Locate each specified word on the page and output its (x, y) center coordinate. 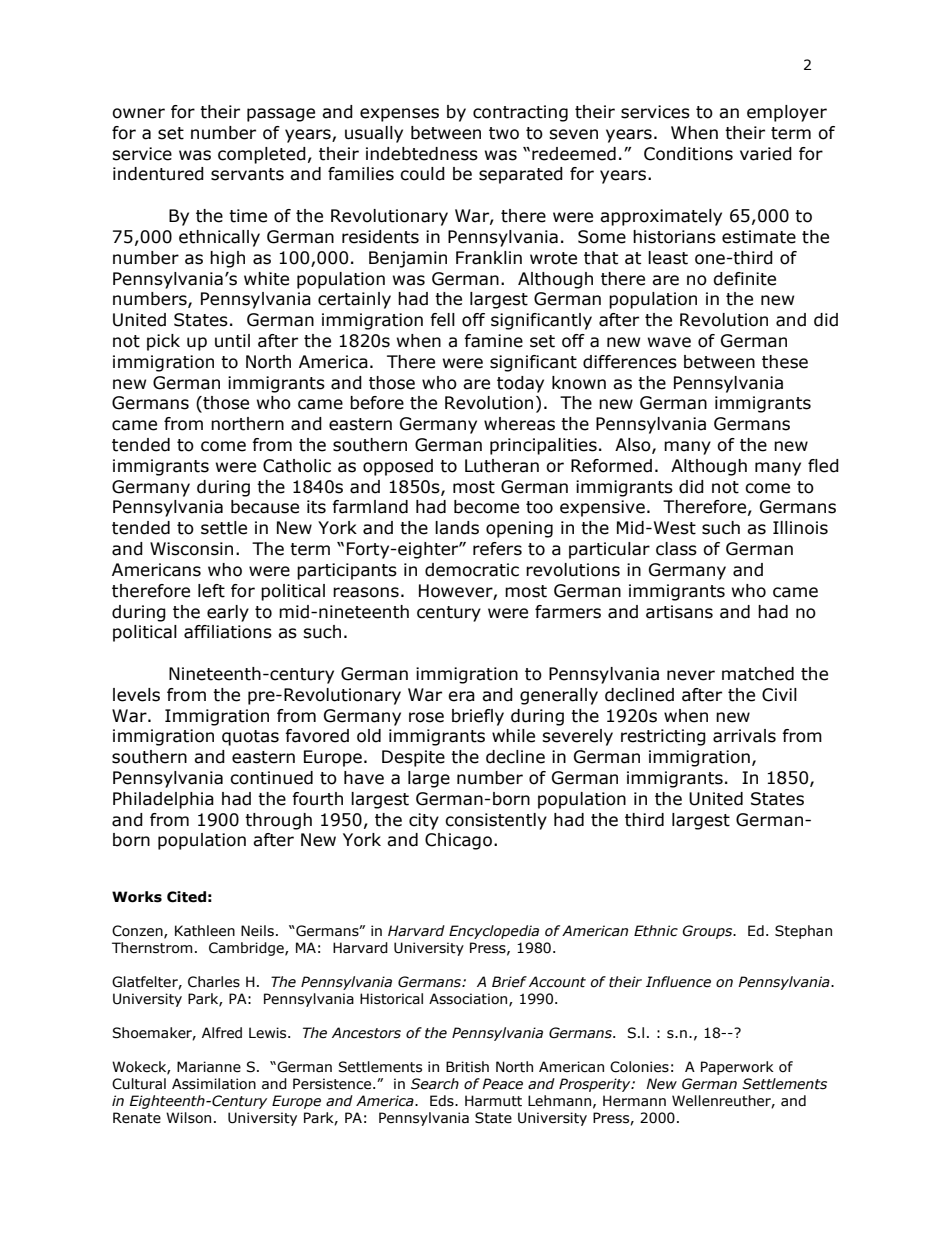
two (504, 133)
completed (262, 155)
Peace (502, 1084)
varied (766, 154)
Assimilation (214, 1084)
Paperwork (737, 1068)
